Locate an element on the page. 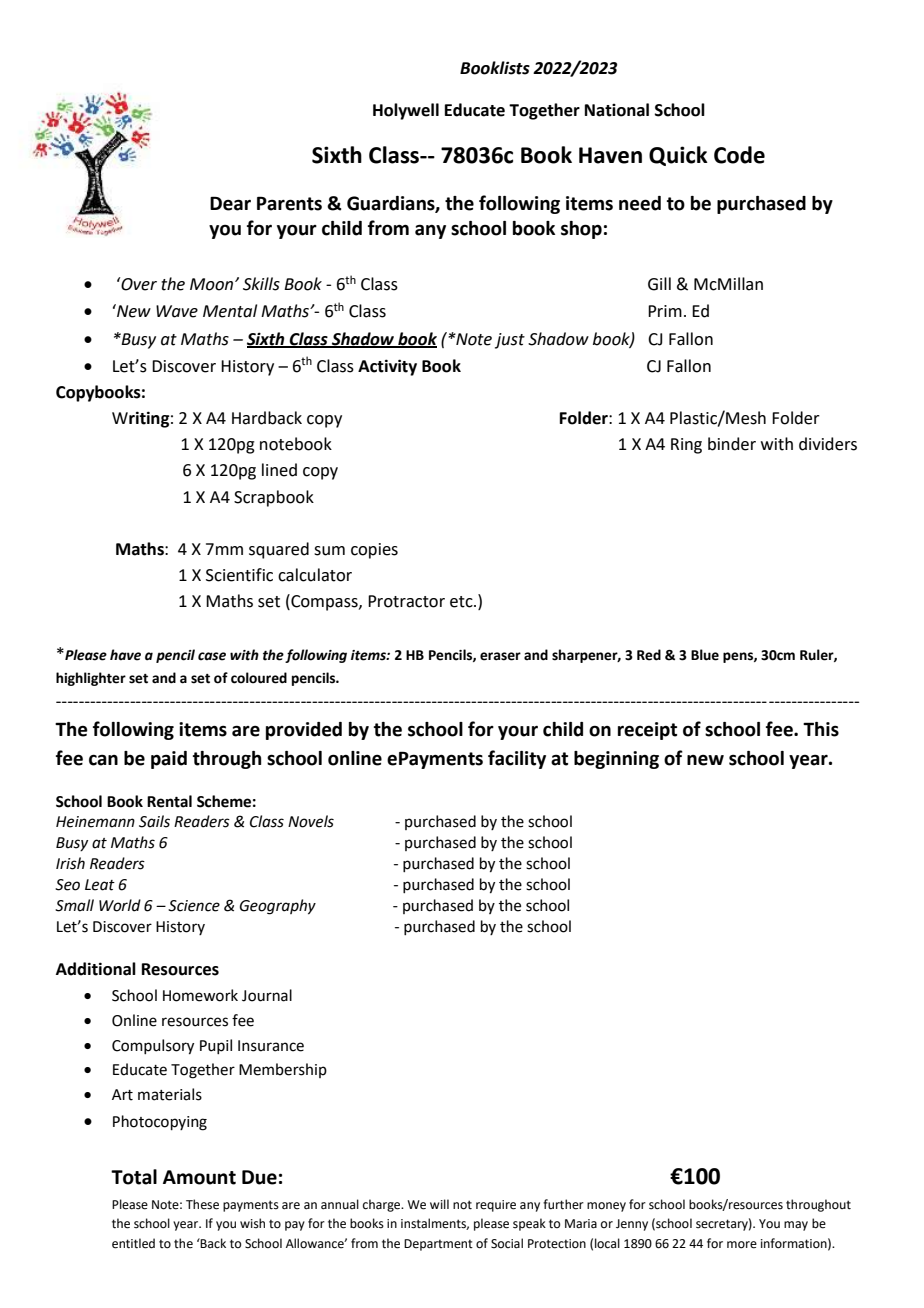 Image resolution: width=924 pixels, height=1308 pixels. Activity is located at coordinates (387, 367).
